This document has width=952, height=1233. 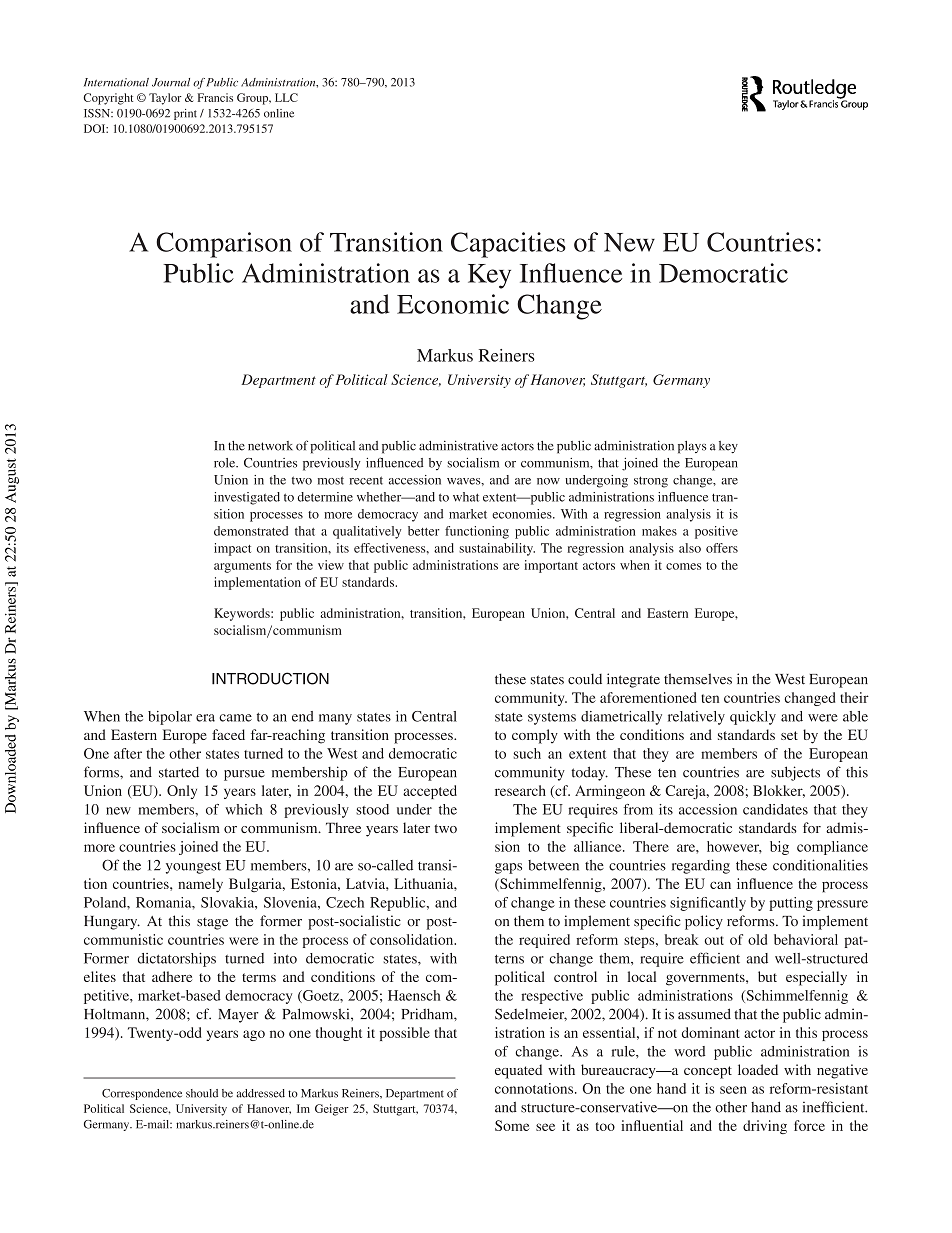 I want to click on plays, so click(x=692, y=447).
